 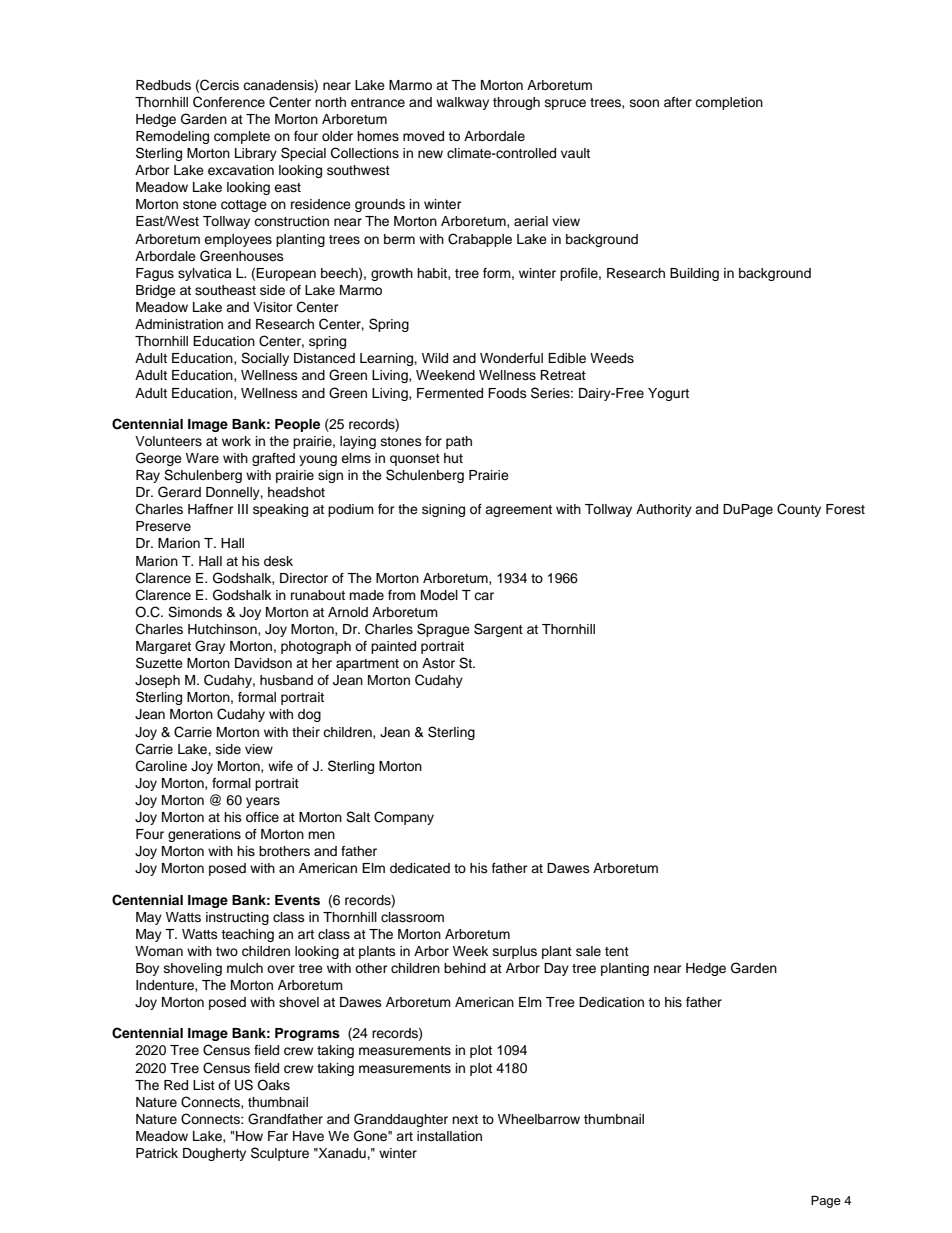 What do you see at coordinates (242, 137) in the document?
I see `complete` at bounding box center [242, 137].
